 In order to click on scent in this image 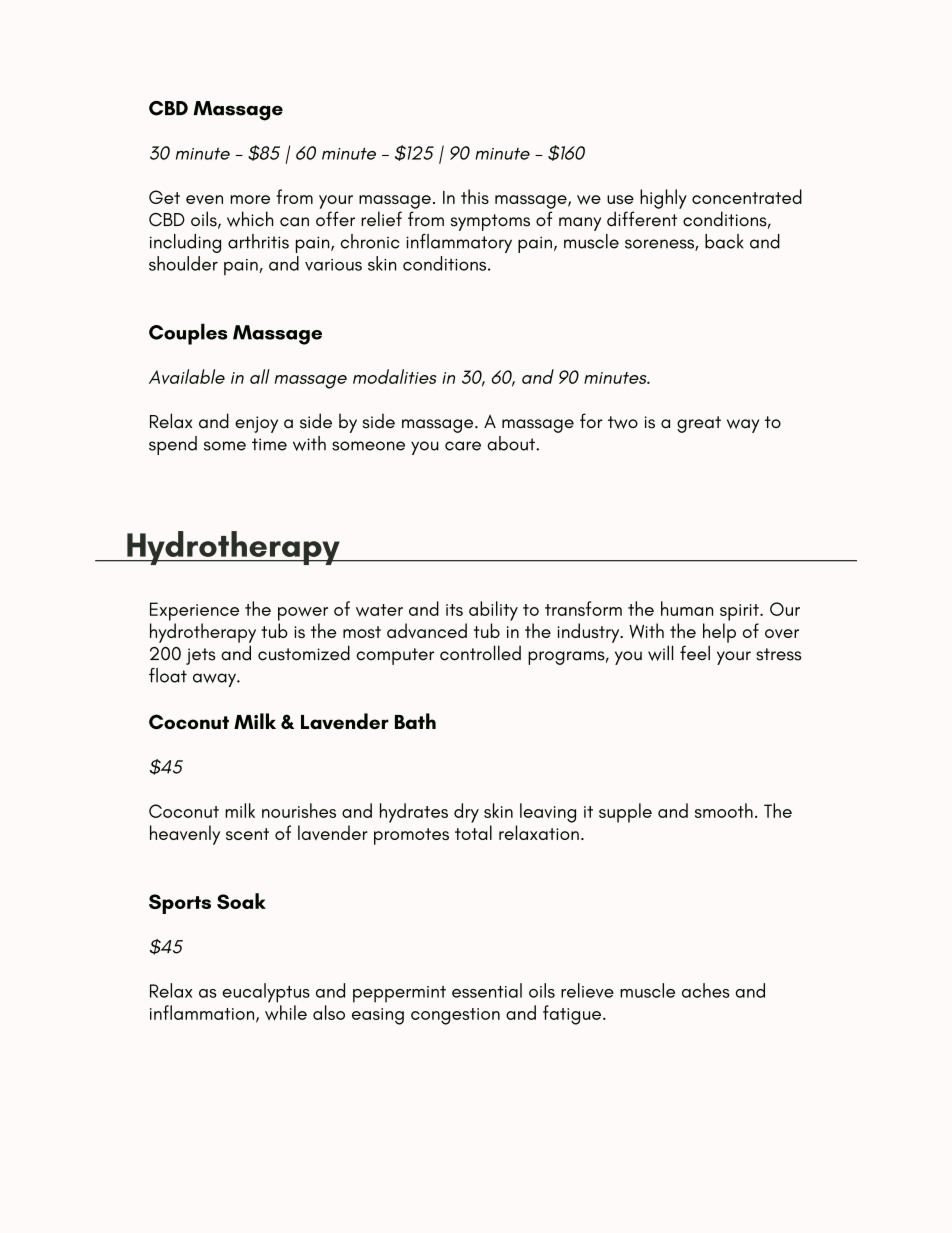, I will do `click(247, 834)`.
